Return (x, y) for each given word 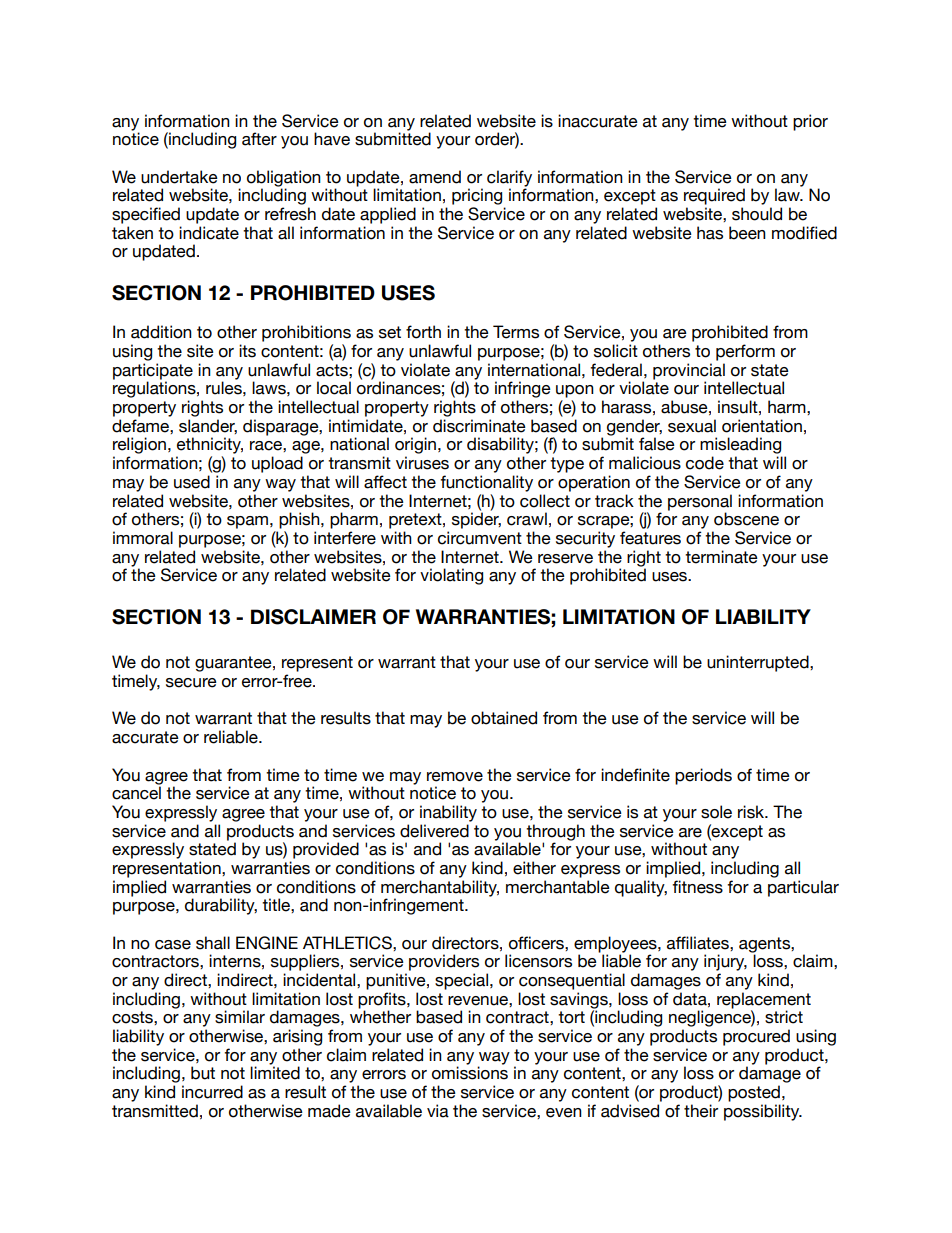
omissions (470, 1073)
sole (716, 812)
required (714, 196)
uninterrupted (759, 663)
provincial (689, 372)
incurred (212, 1092)
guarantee (234, 664)
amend (435, 177)
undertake (179, 177)
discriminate (479, 426)
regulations (155, 389)
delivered (434, 831)
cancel (136, 792)
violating (451, 576)
